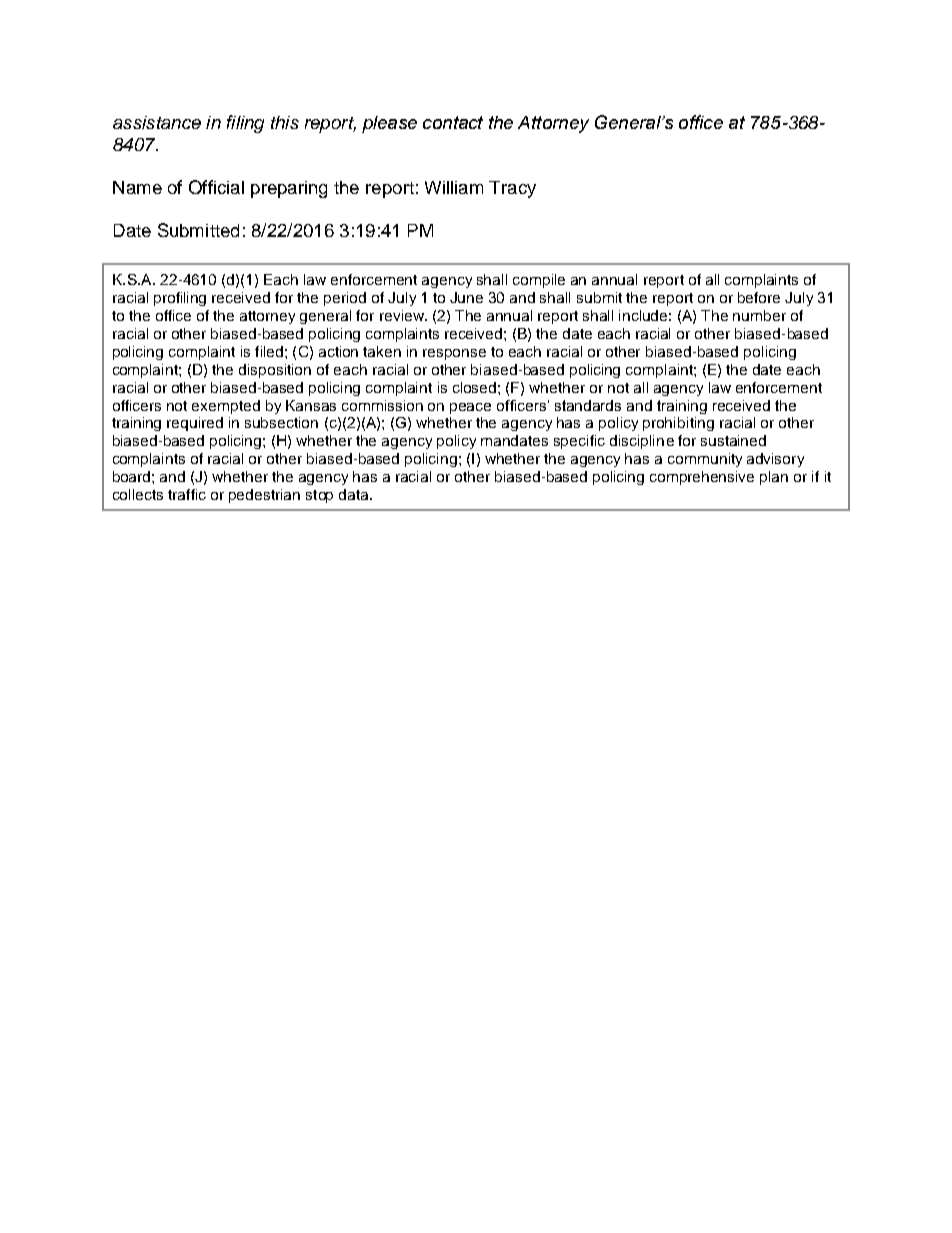 Image resolution: width=952 pixels, height=1233 pixels. Describe the element at coordinates (157, 122) in the screenshot. I see `assistance` at that location.
